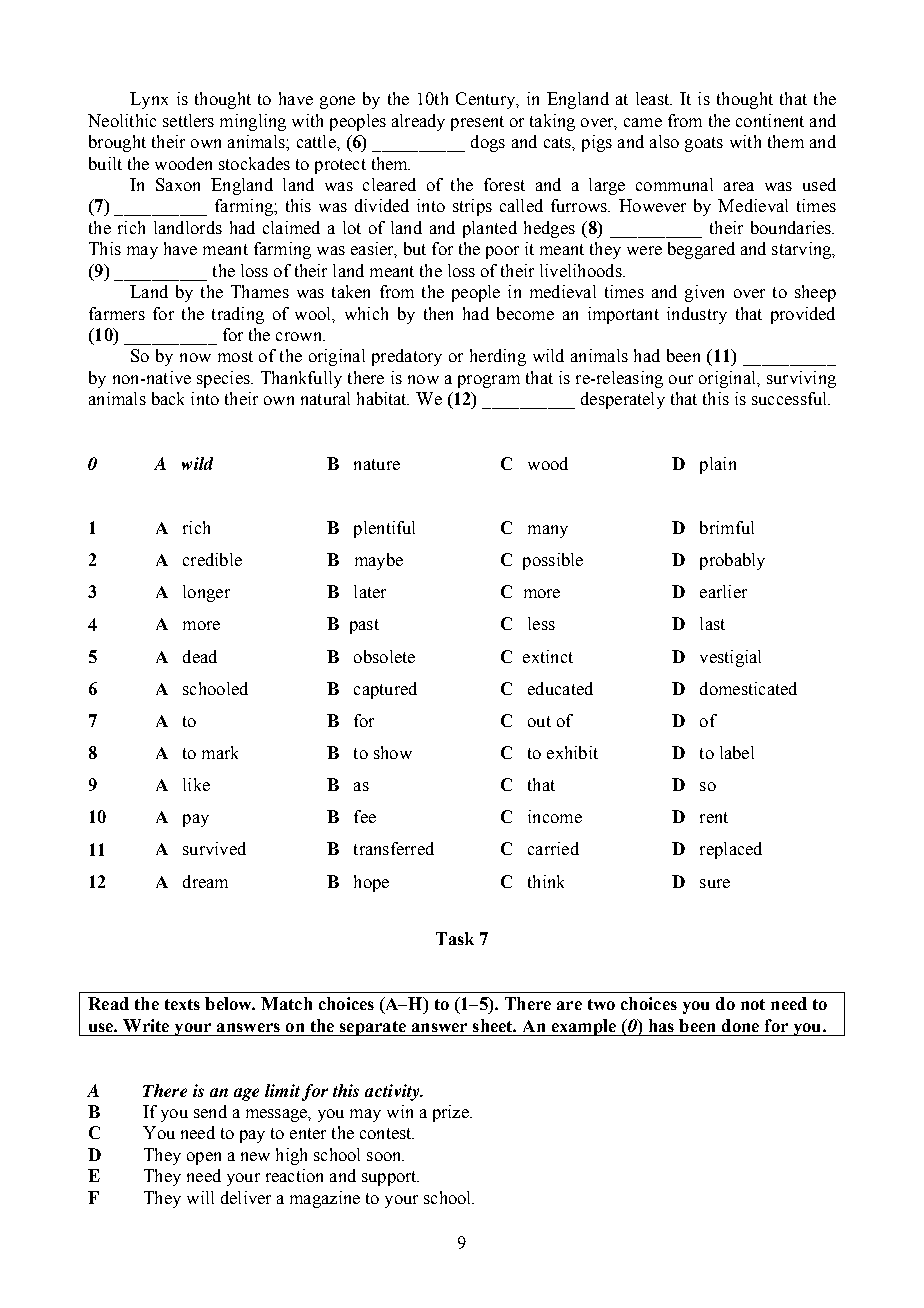  I want to click on credible, so click(212, 559).
